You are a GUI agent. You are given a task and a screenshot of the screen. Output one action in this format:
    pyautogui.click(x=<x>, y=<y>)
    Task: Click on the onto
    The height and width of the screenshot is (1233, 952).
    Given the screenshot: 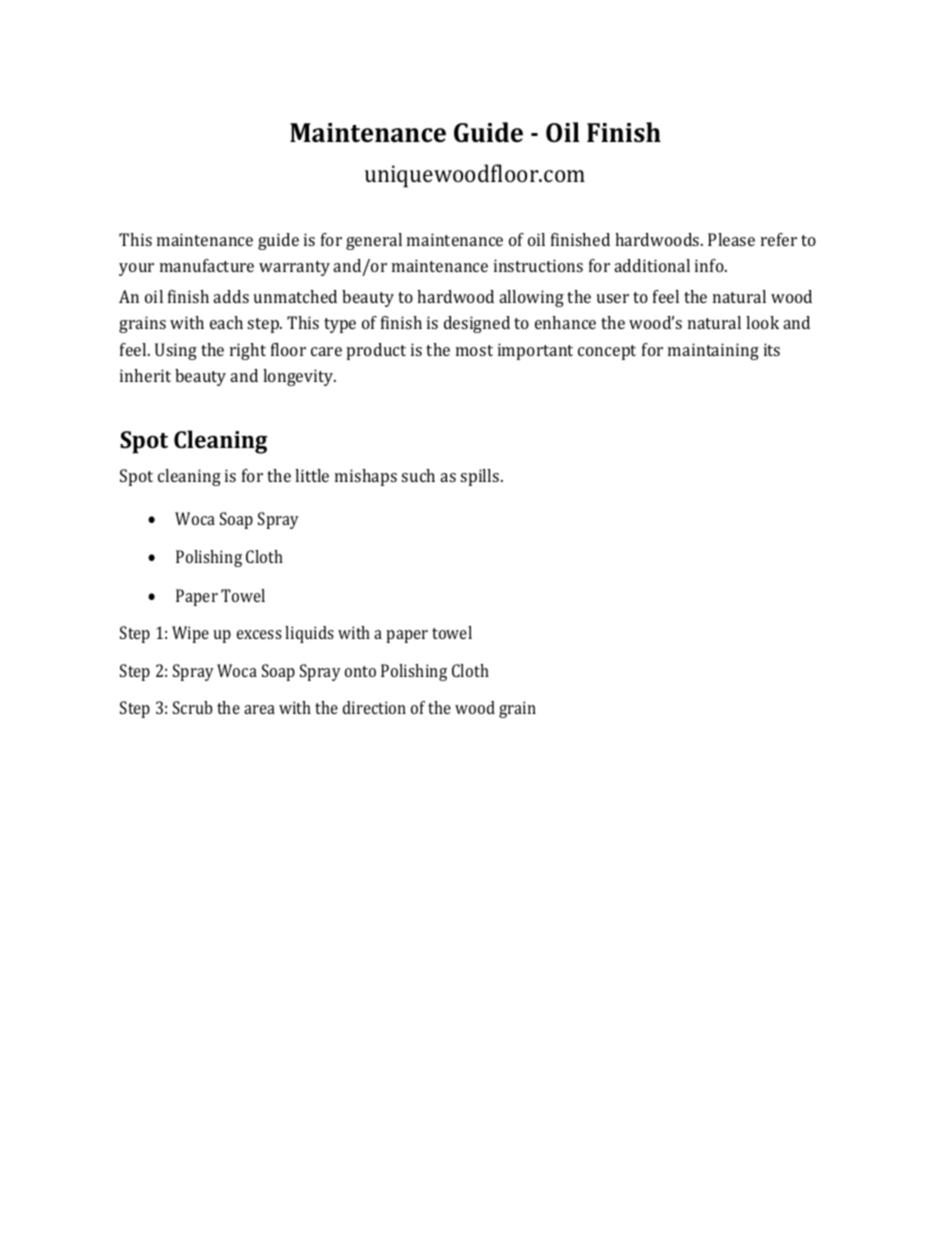 What is the action you would take?
    pyautogui.click(x=360, y=671)
